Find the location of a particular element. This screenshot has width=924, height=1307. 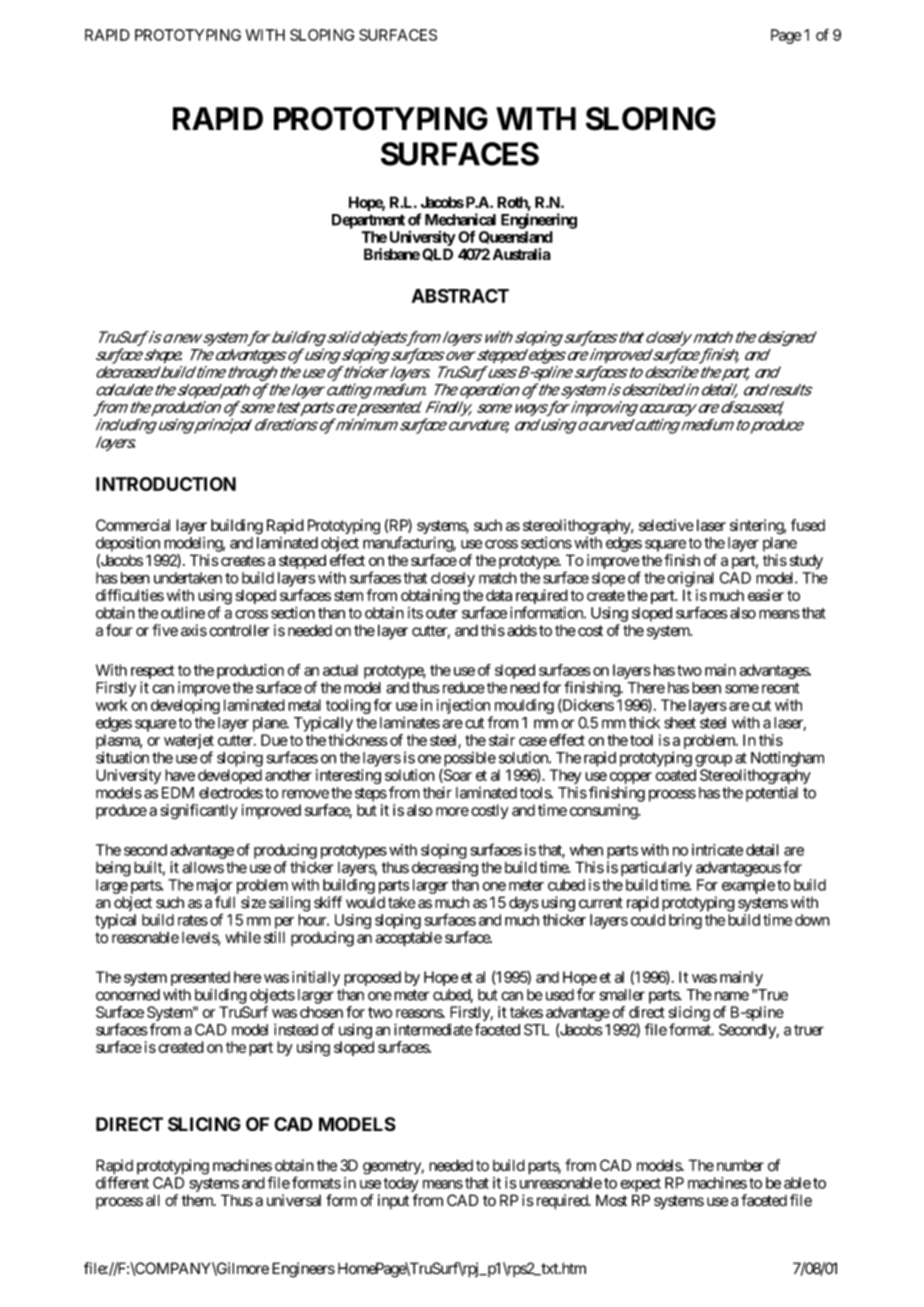

QLD is located at coordinates (437, 254).
